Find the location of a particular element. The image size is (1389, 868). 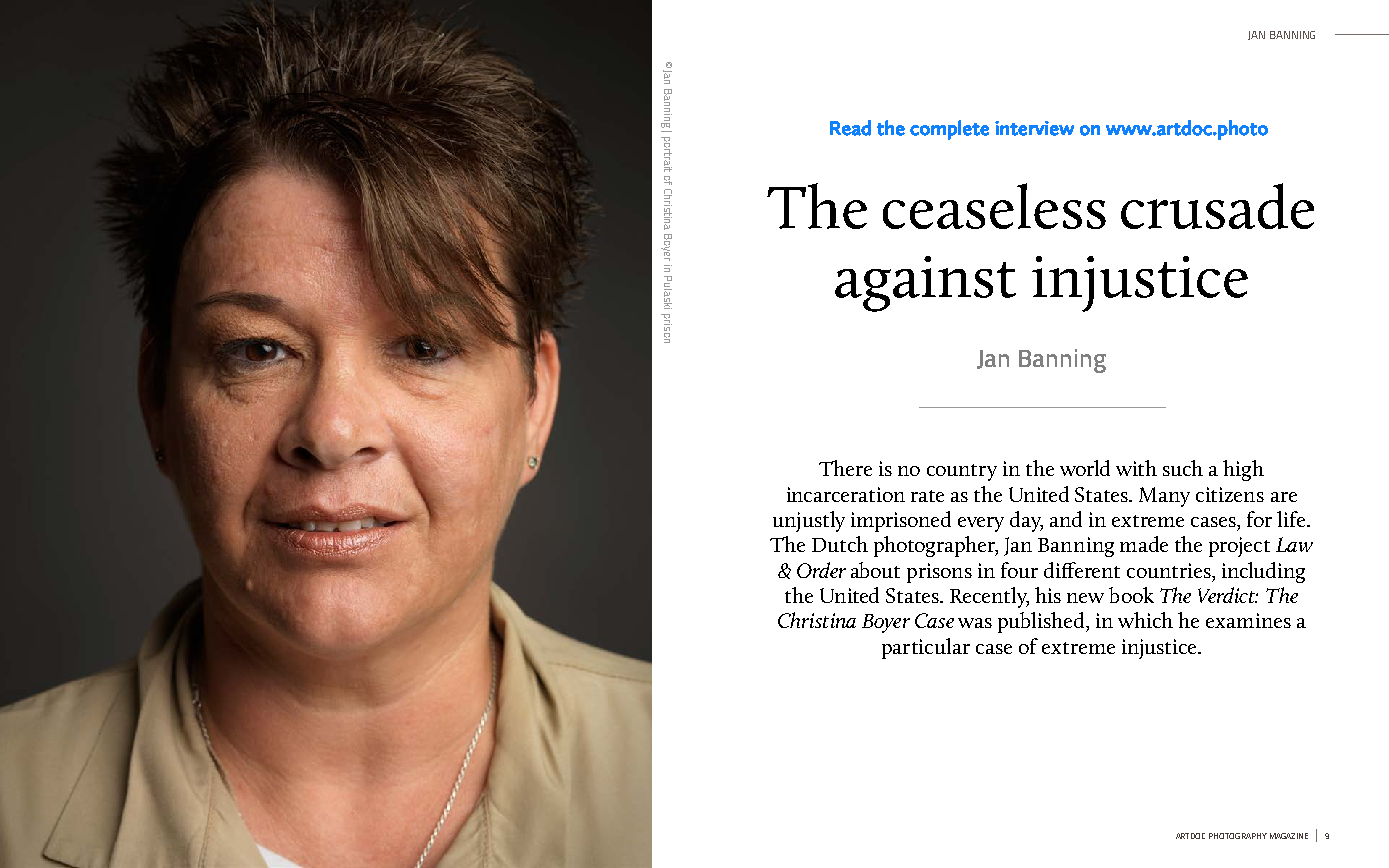

for is located at coordinates (1259, 519).
